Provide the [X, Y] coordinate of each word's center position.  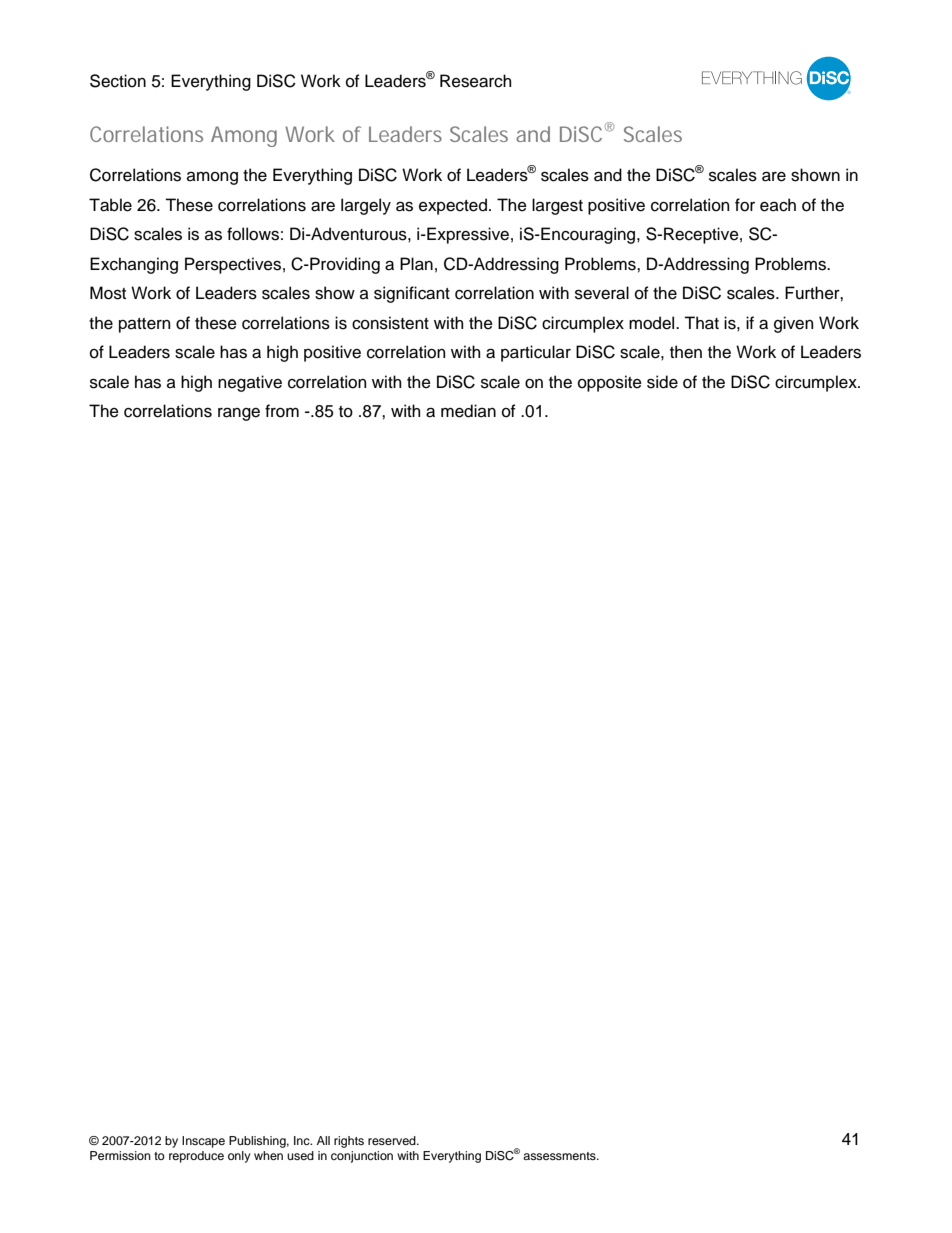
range [239, 414]
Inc [303, 1140]
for [745, 205]
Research [475, 81]
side [662, 382]
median [468, 411]
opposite [610, 383]
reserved [393, 1140]
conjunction [362, 1157]
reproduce [196, 1157]
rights [349, 1142]
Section [118, 81]
